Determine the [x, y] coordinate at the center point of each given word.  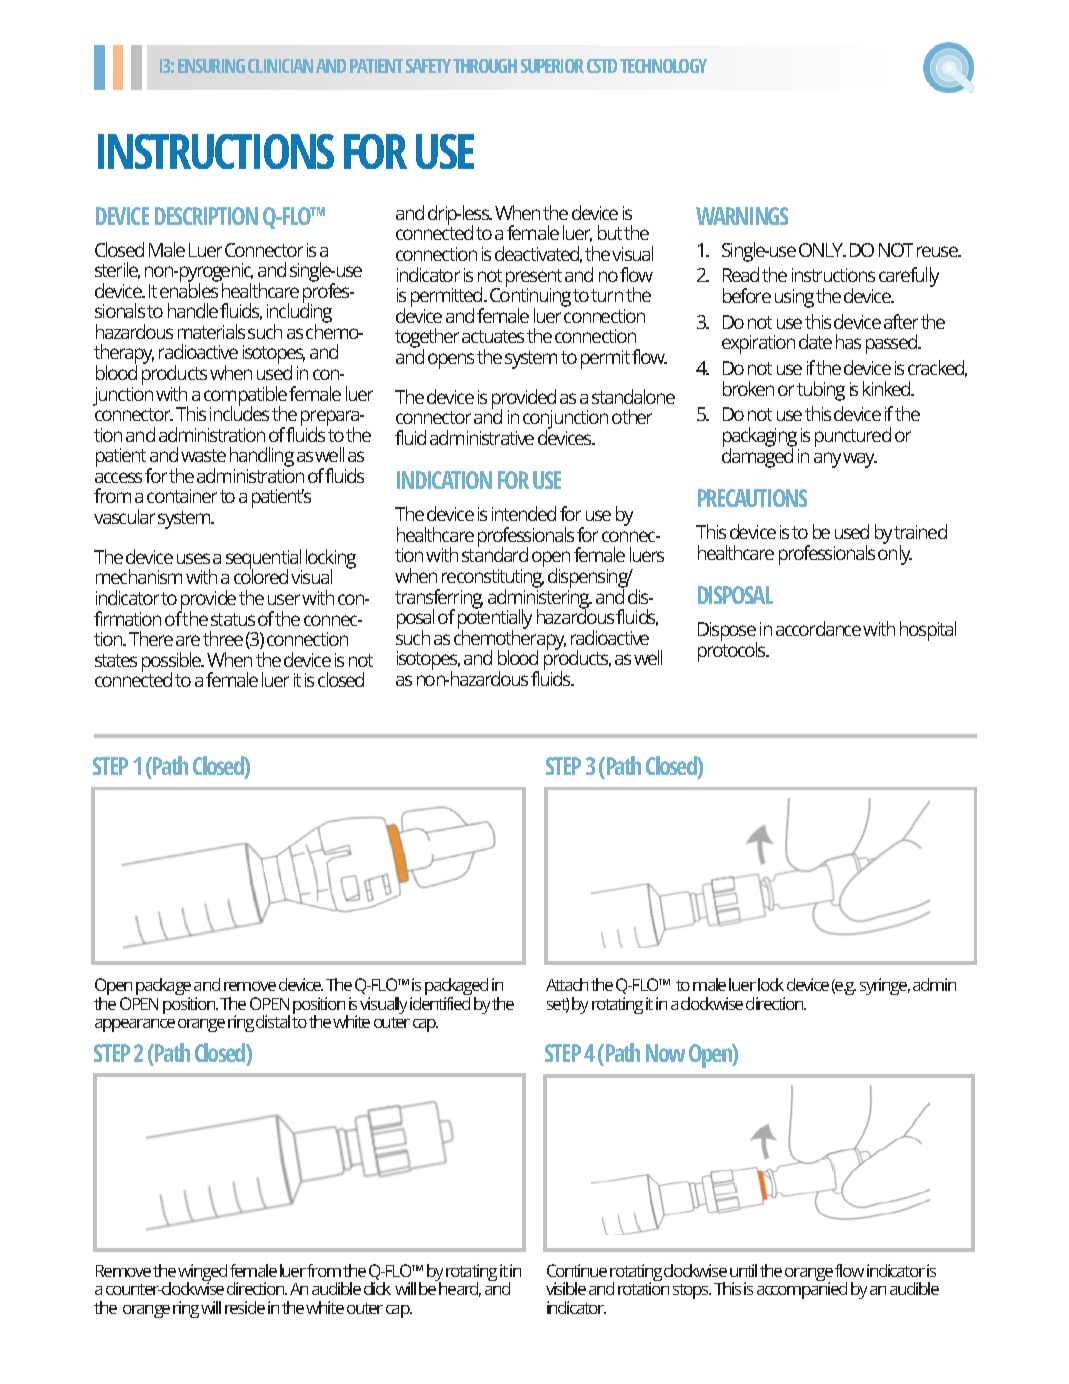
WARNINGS [742, 216]
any [827, 460]
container [182, 496]
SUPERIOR [552, 66]
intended [524, 513]
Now [665, 1053]
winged [202, 1274]
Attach [567, 984]
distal [273, 1021]
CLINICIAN [280, 66]
